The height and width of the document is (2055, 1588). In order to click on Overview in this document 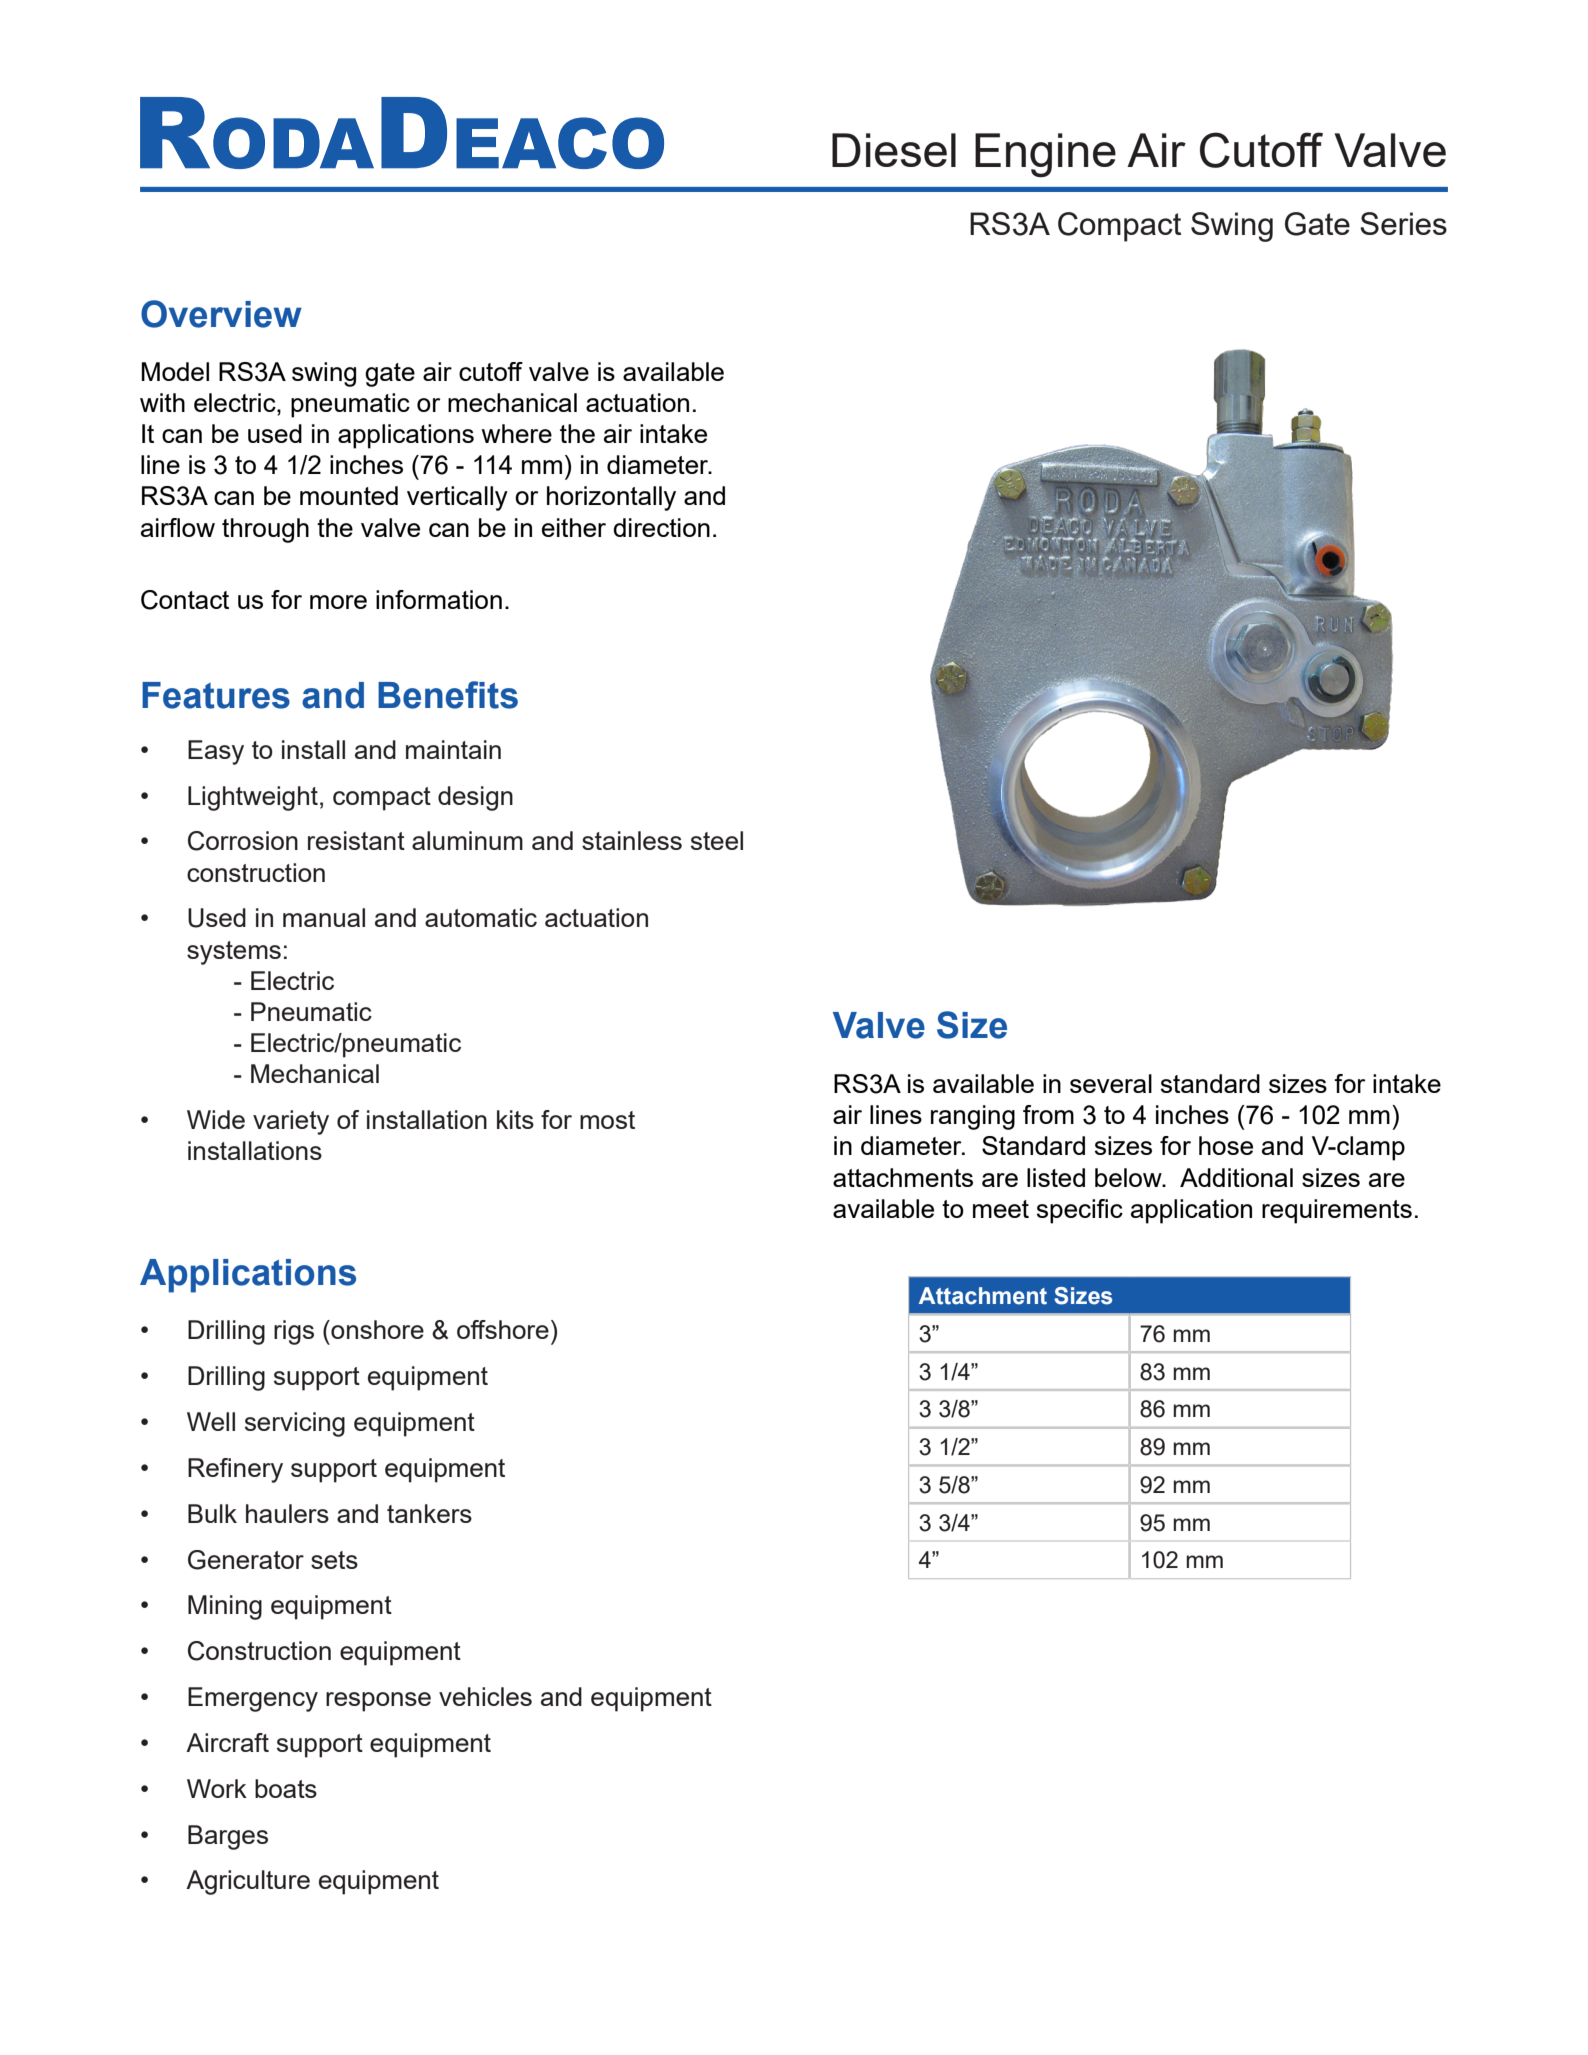, I will do `click(221, 314)`.
